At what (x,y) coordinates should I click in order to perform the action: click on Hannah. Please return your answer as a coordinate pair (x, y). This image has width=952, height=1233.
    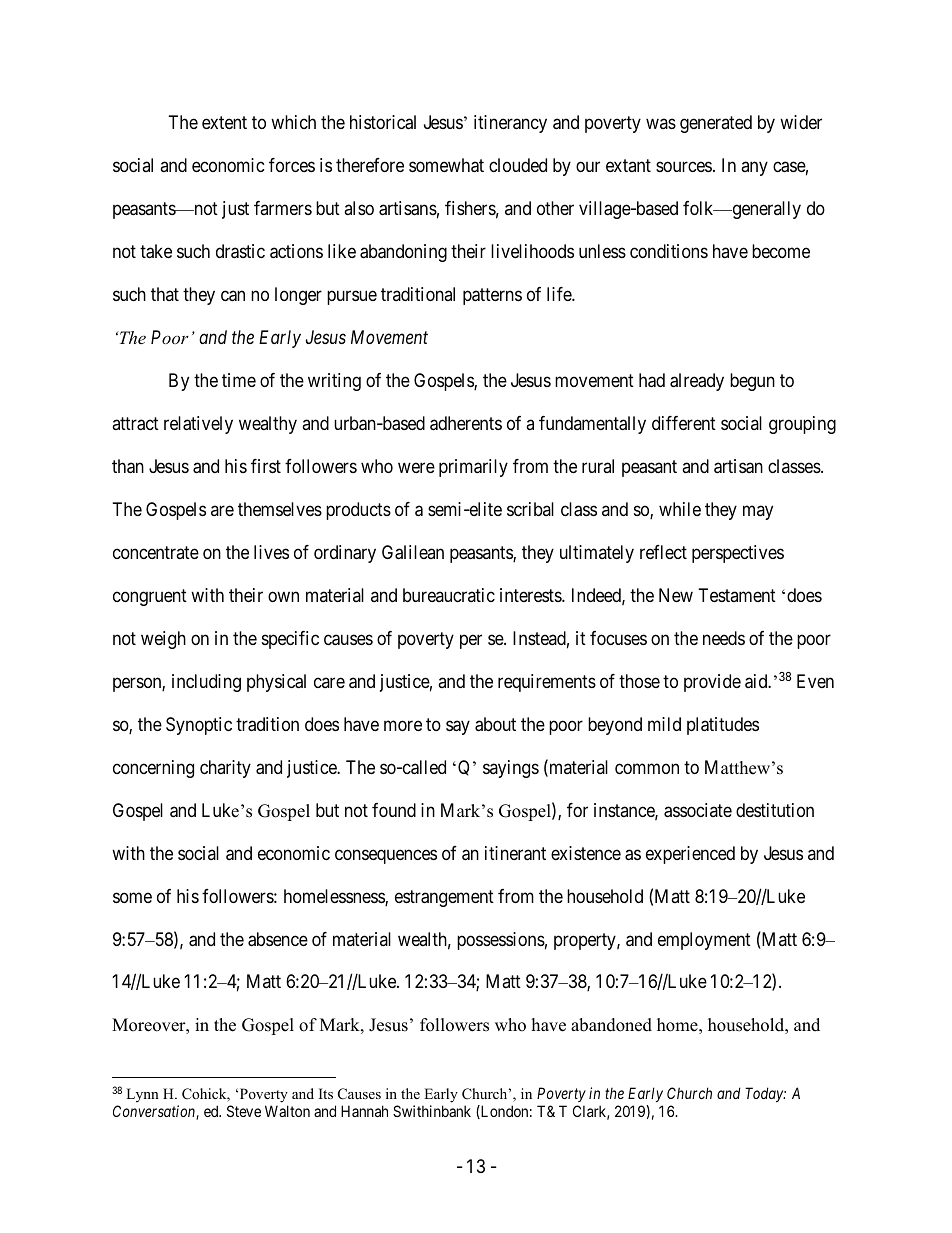
    Looking at the image, I should click on (364, 1111).
